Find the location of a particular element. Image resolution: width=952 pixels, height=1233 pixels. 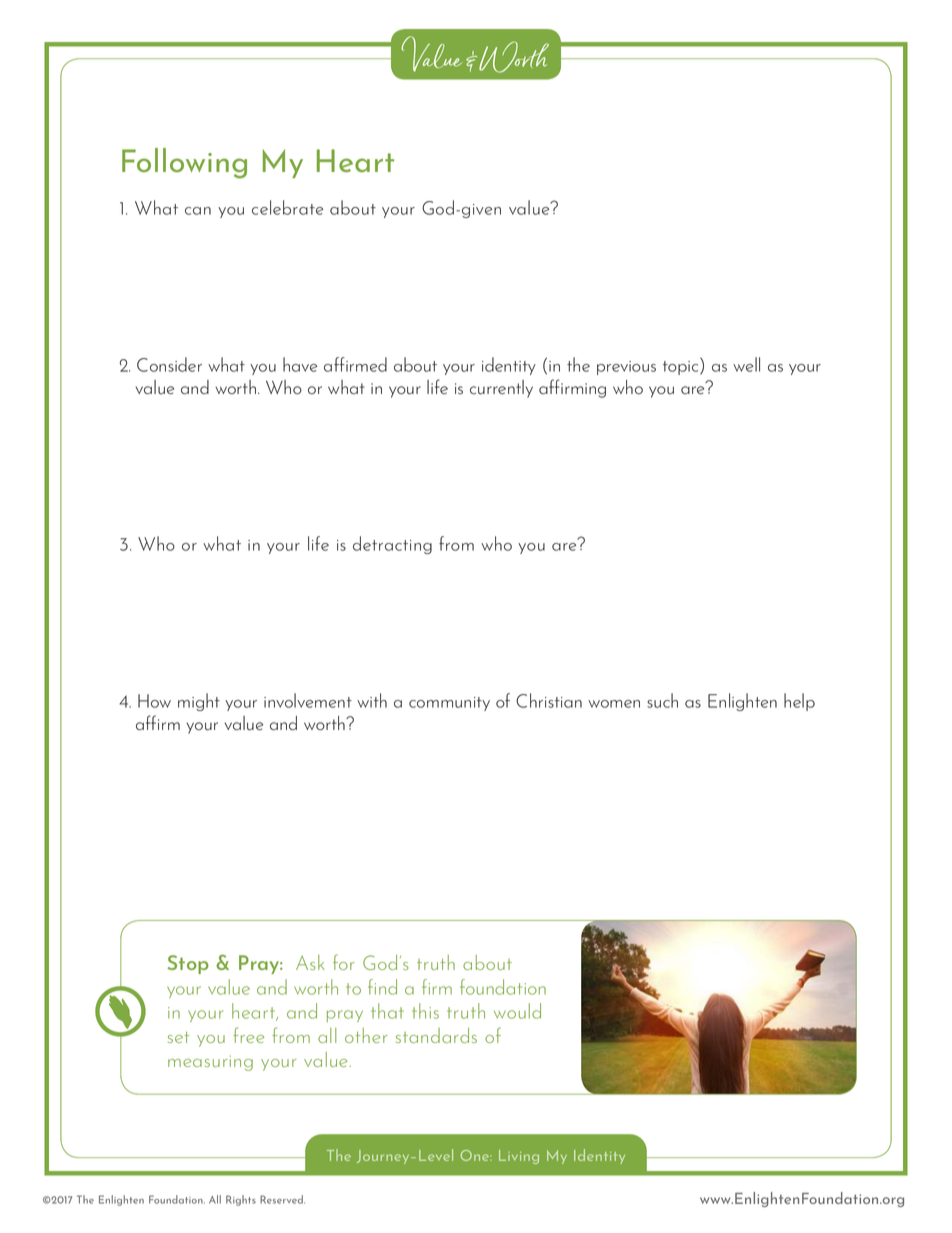

topic is located at coordinates (682, 366).
